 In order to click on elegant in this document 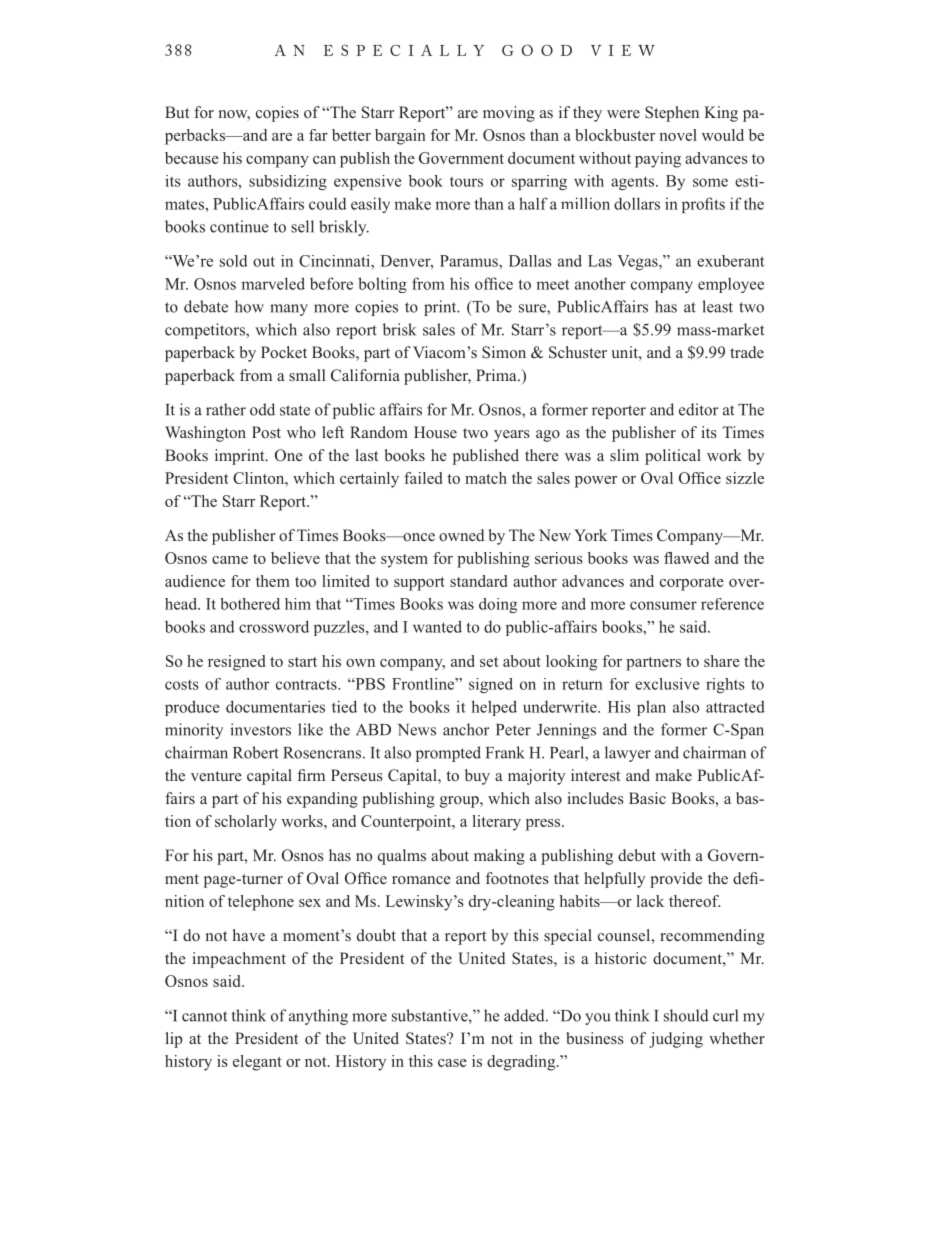, I will do `click(257, 1063)`.
